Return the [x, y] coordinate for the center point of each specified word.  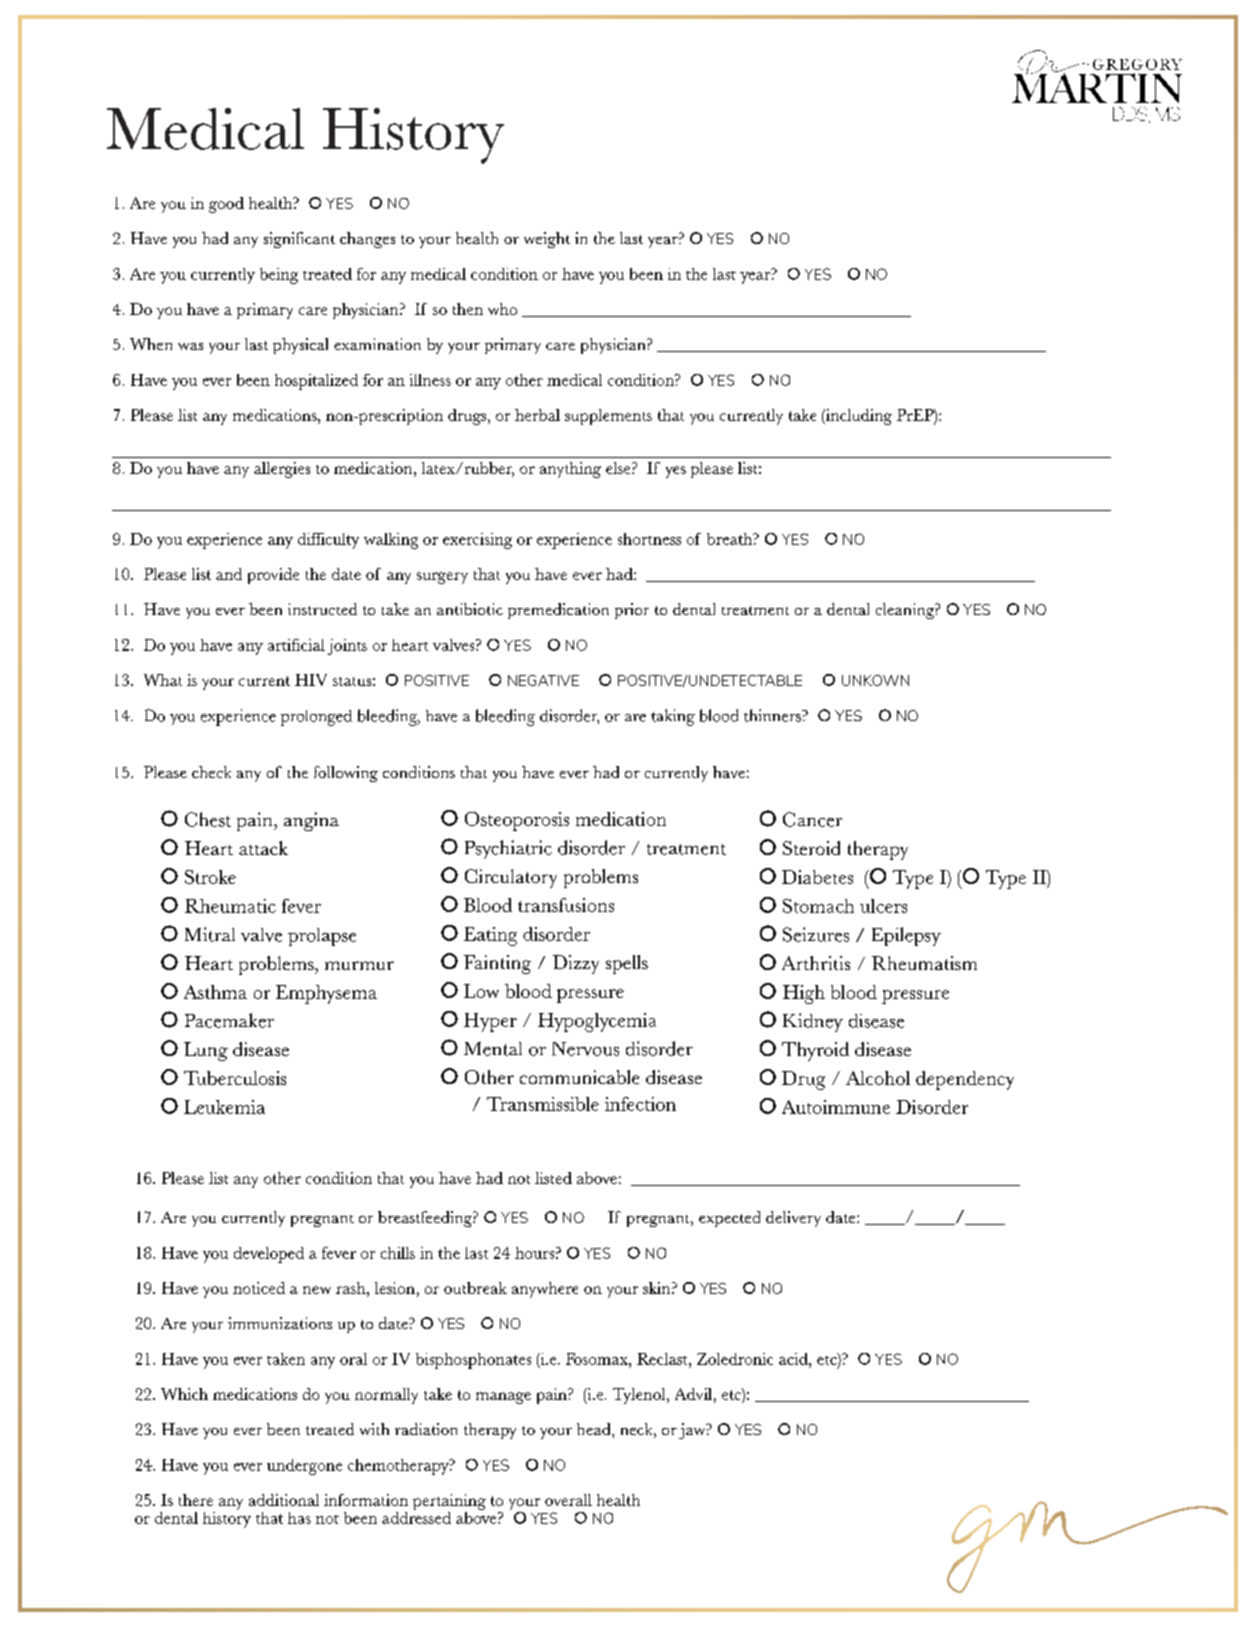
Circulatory [511, 878]
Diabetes [817, 877]
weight [547, 240]
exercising [477, 541]
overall [568, 1500]
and [229, 574]
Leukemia [224, 1107]
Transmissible [543, 1104]
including [858, 417]
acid [794, 1359]
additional [284, 1500]
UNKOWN [875, 680]
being [279, 276]
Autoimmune [836, 1107]
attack [263, 848]
